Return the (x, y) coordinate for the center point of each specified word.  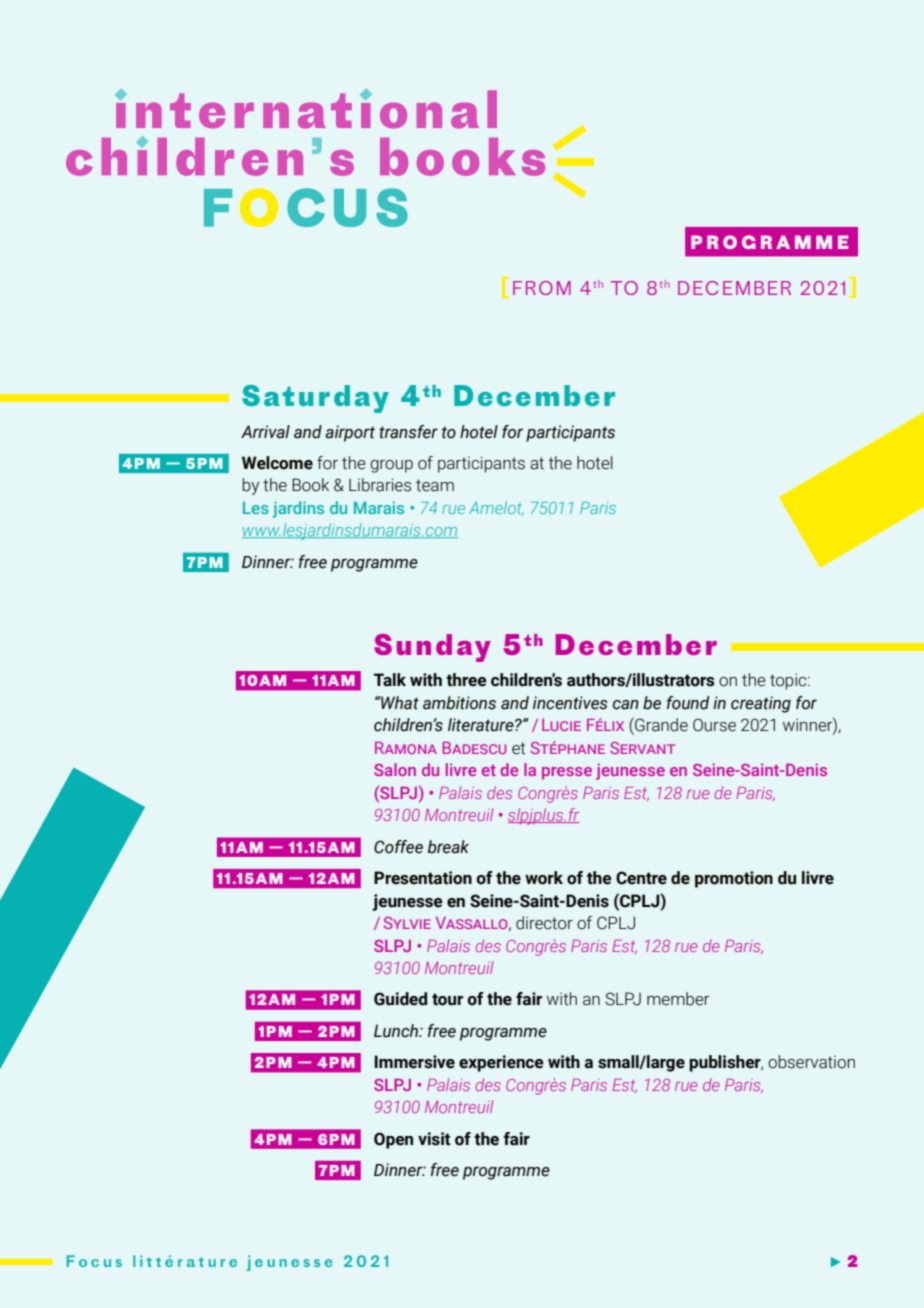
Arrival (265, 432)
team (435, 485)
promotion (734, 879)
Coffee (398, 847)
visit (434, 1139)
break (448, 847)
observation (811, 1062)
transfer (408, 432)
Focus (94, 1261)
